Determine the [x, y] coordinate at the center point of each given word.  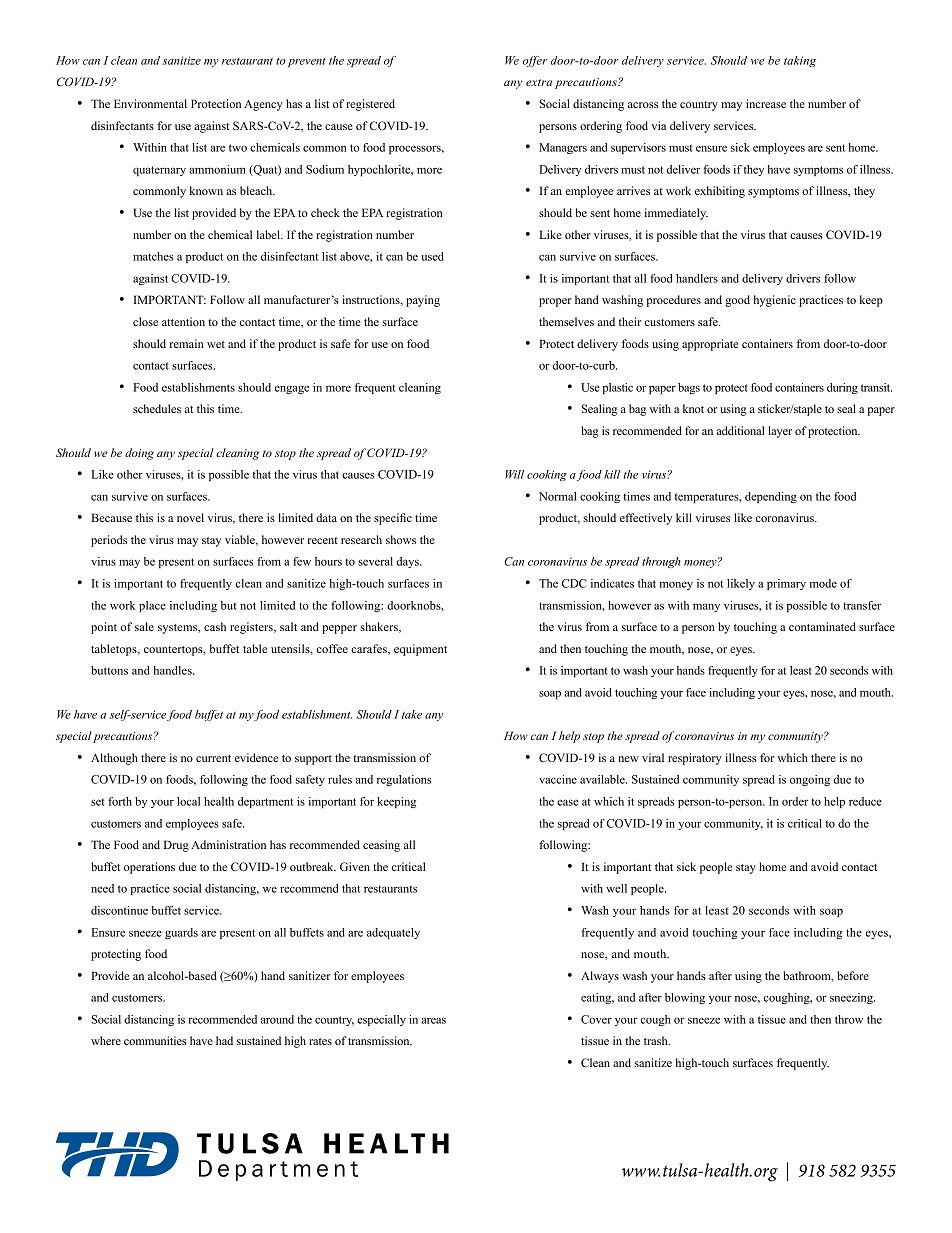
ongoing [810, 780]
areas [433, 1020]
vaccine [558, 779]
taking [800, 61]
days [409, 562]
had [224, 1040]
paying [423, 301]
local [188, 801]
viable [241, 540]
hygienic [775, 301]
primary [786, 584]
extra [539, 82]
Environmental [150, 103]
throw [849, 1019]
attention [183, 321]
